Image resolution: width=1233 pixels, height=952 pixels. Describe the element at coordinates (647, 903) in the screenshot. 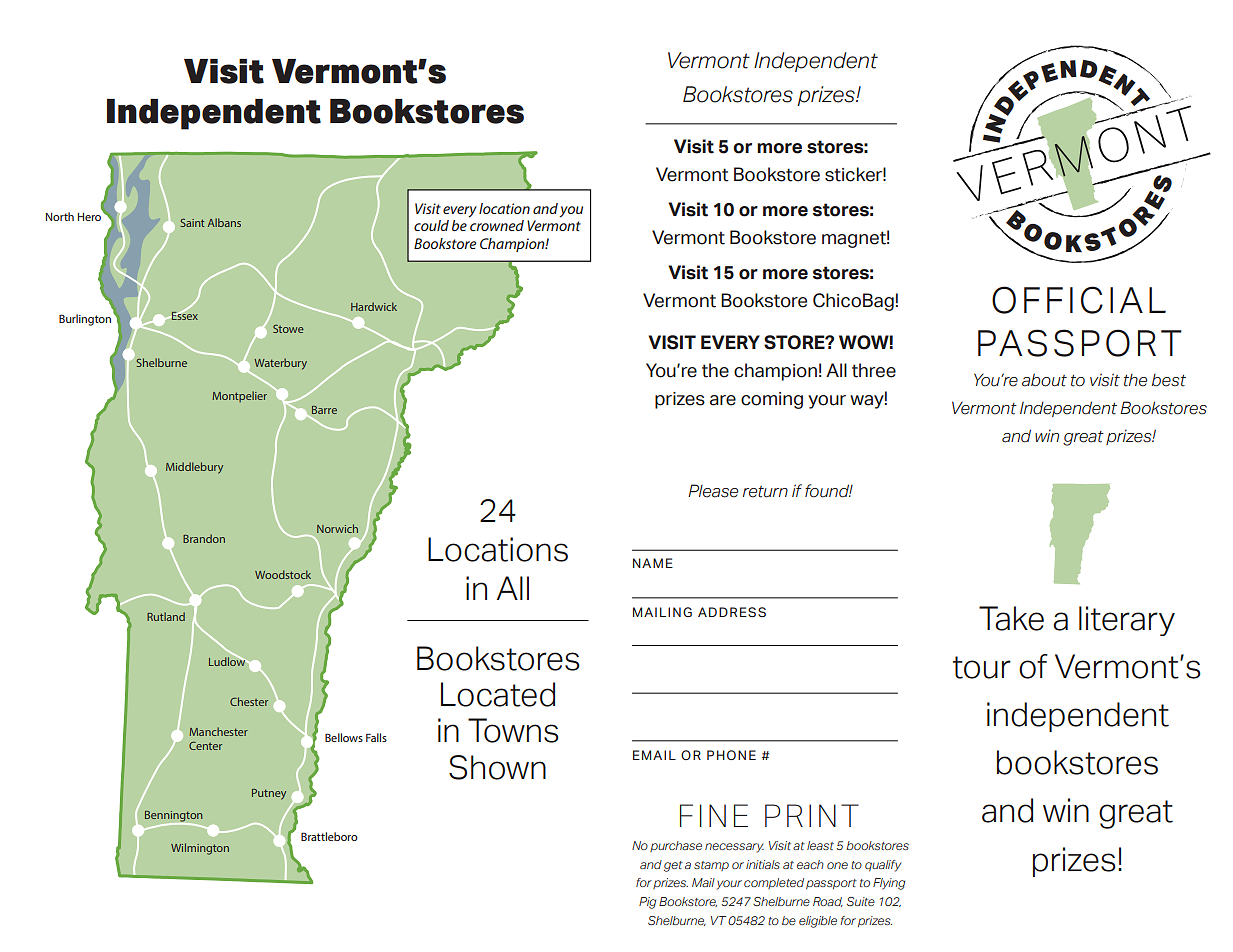

I see `Pig` at that location.
